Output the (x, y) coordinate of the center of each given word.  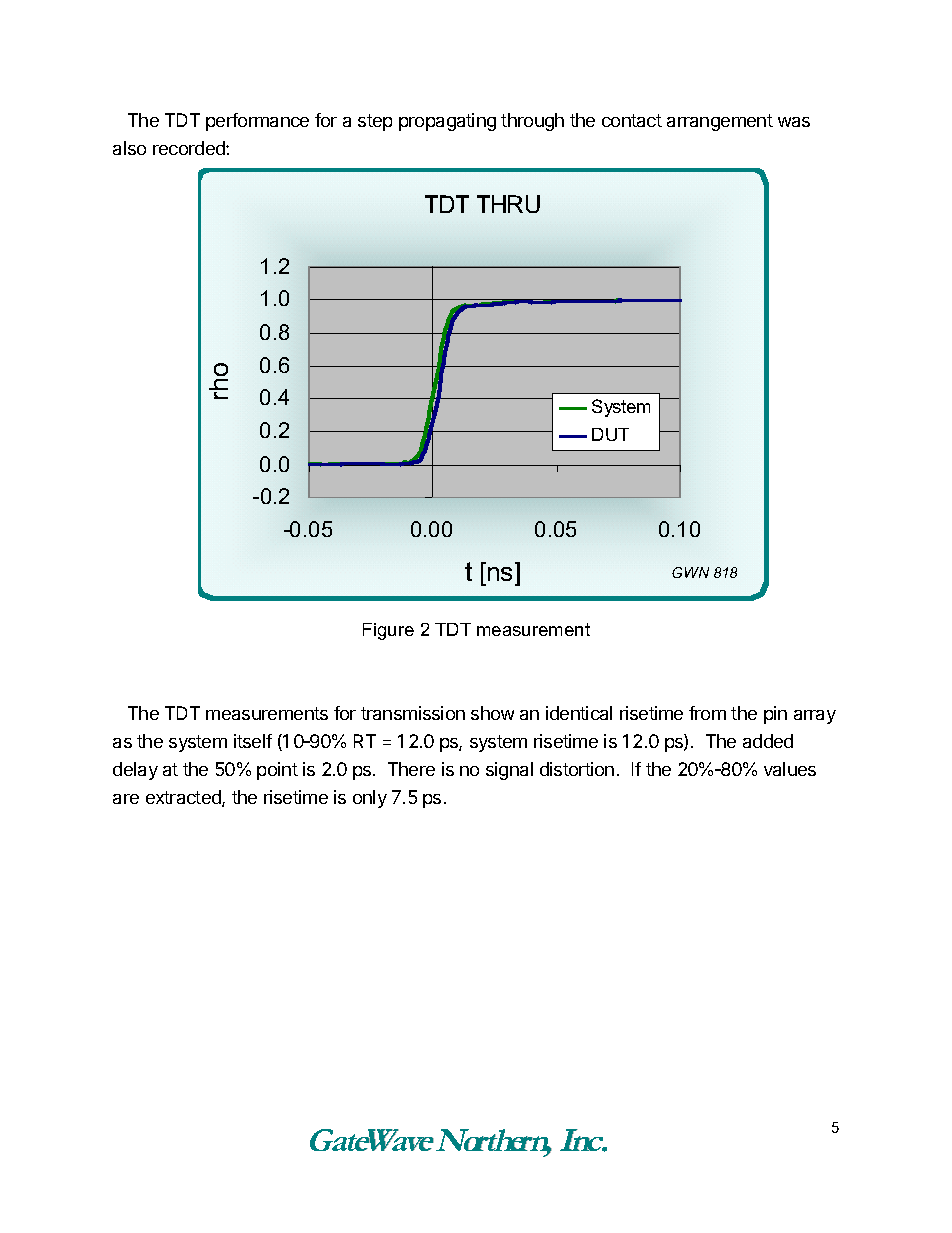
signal (509, 771)
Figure (388, 631)
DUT (610, 434)
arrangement (720, 122)
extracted (184, 798)
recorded (190, 148)
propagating (447, 122)
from (707, 713)
